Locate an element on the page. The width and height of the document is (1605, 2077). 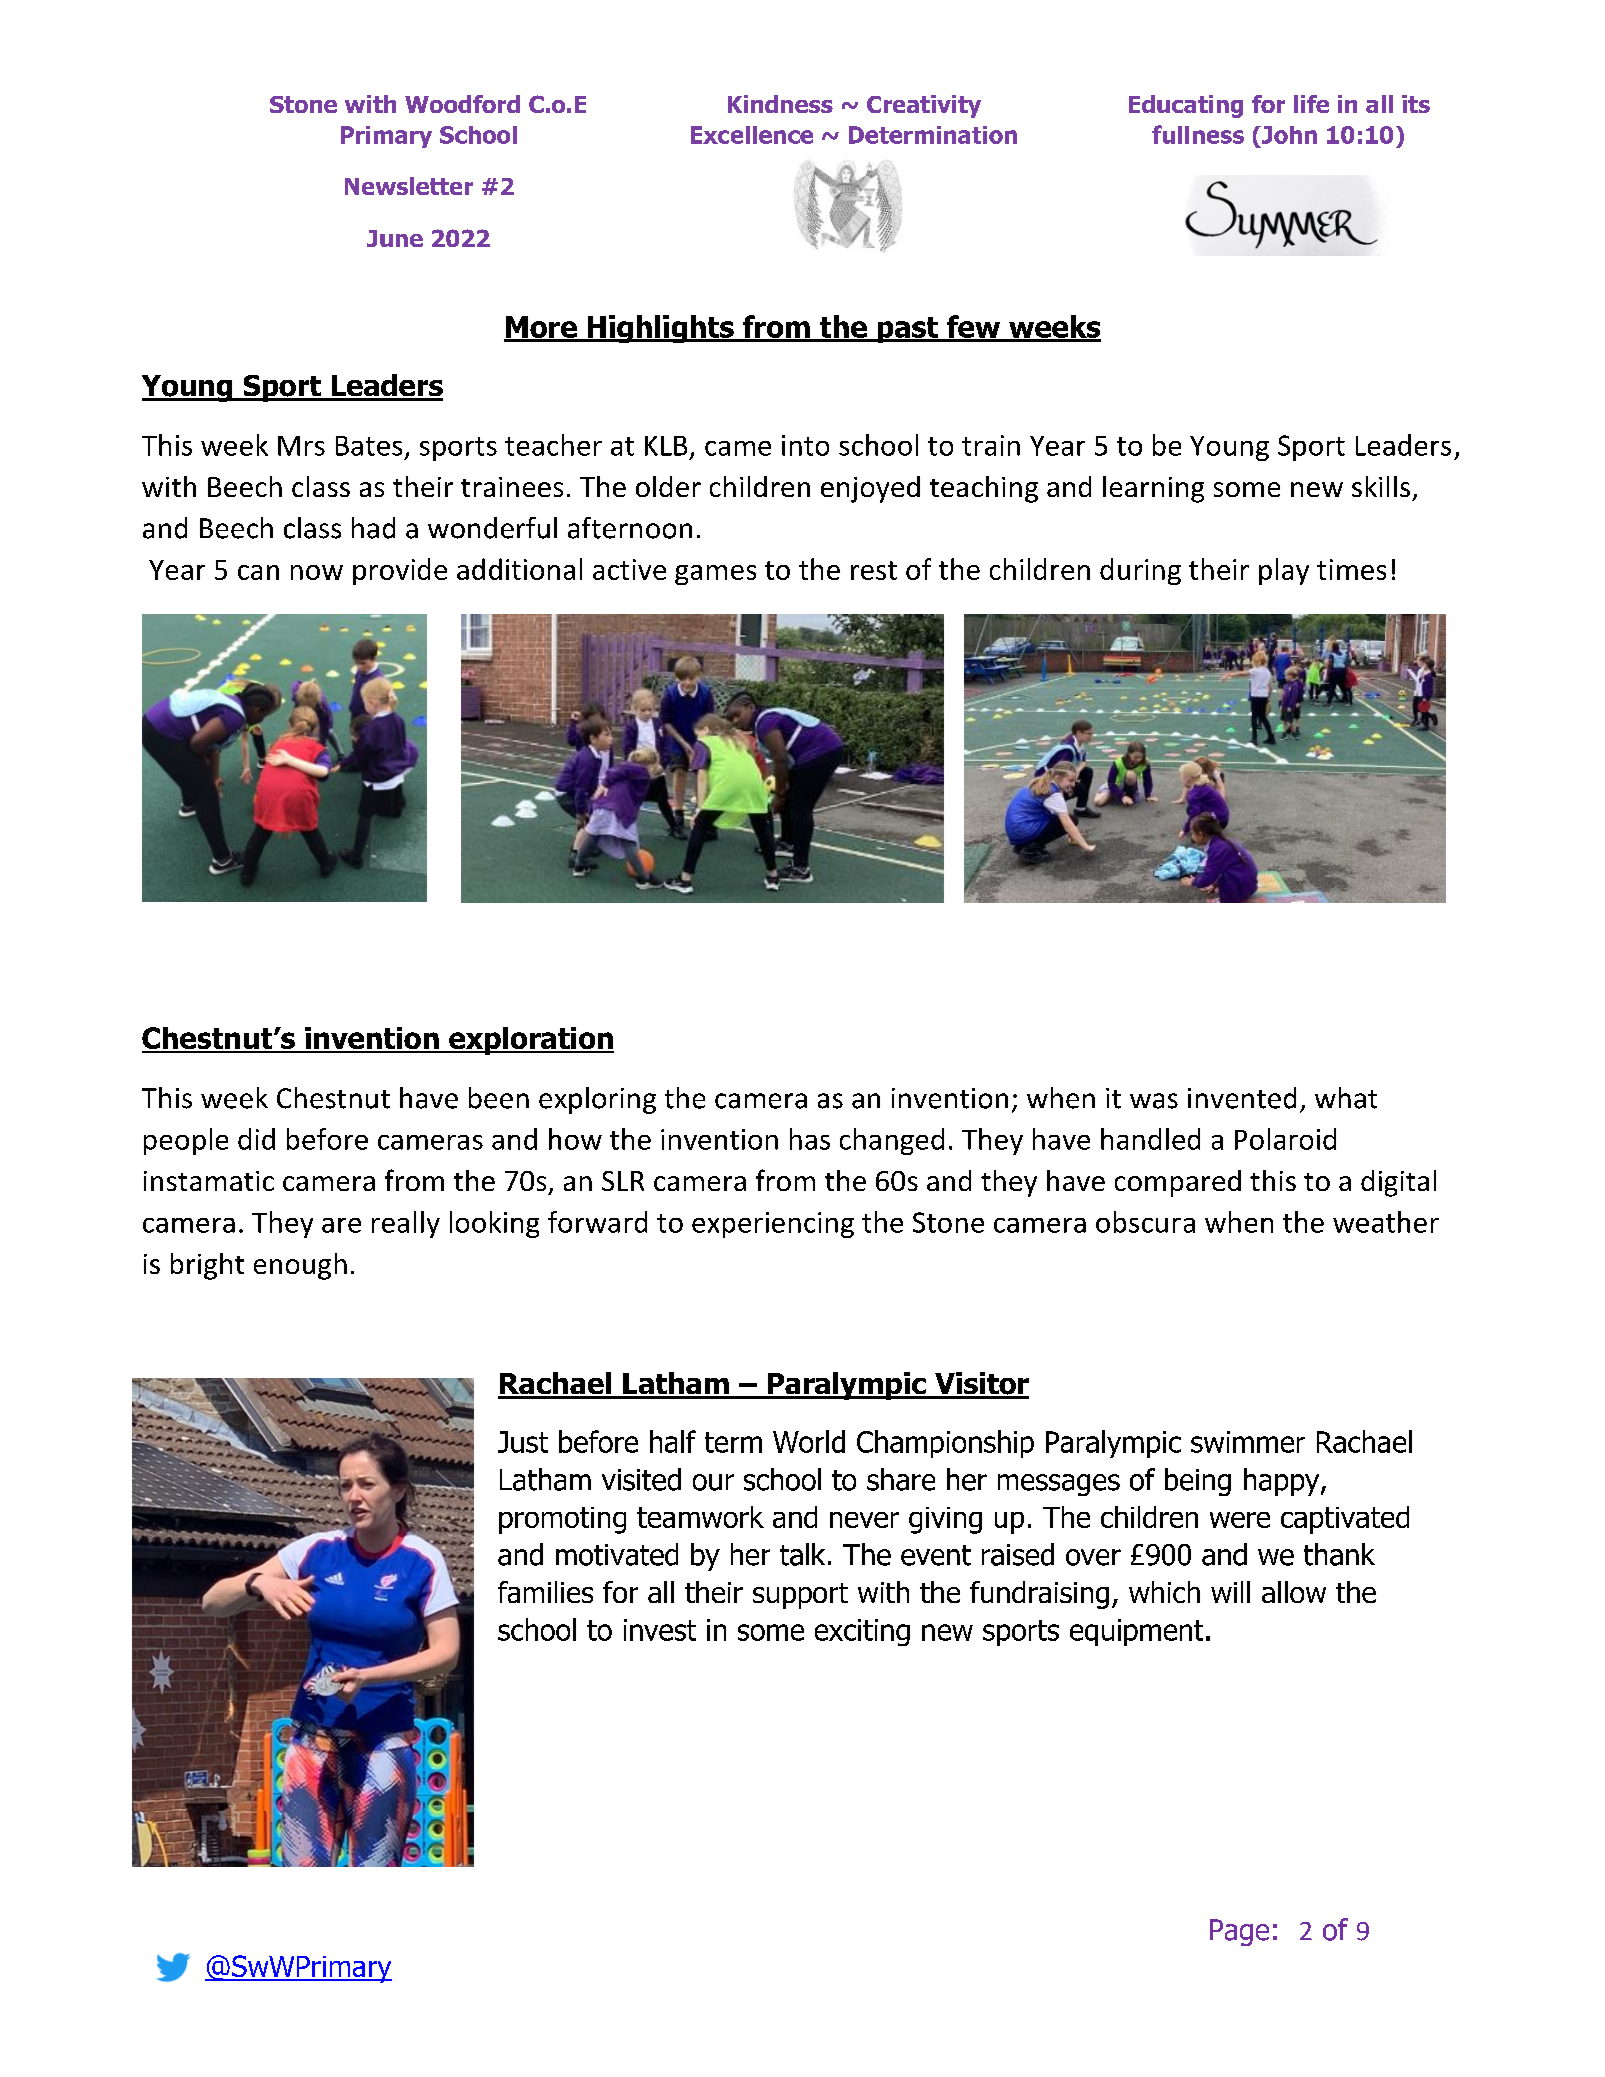
World is located at coordinates (809, 1441).
